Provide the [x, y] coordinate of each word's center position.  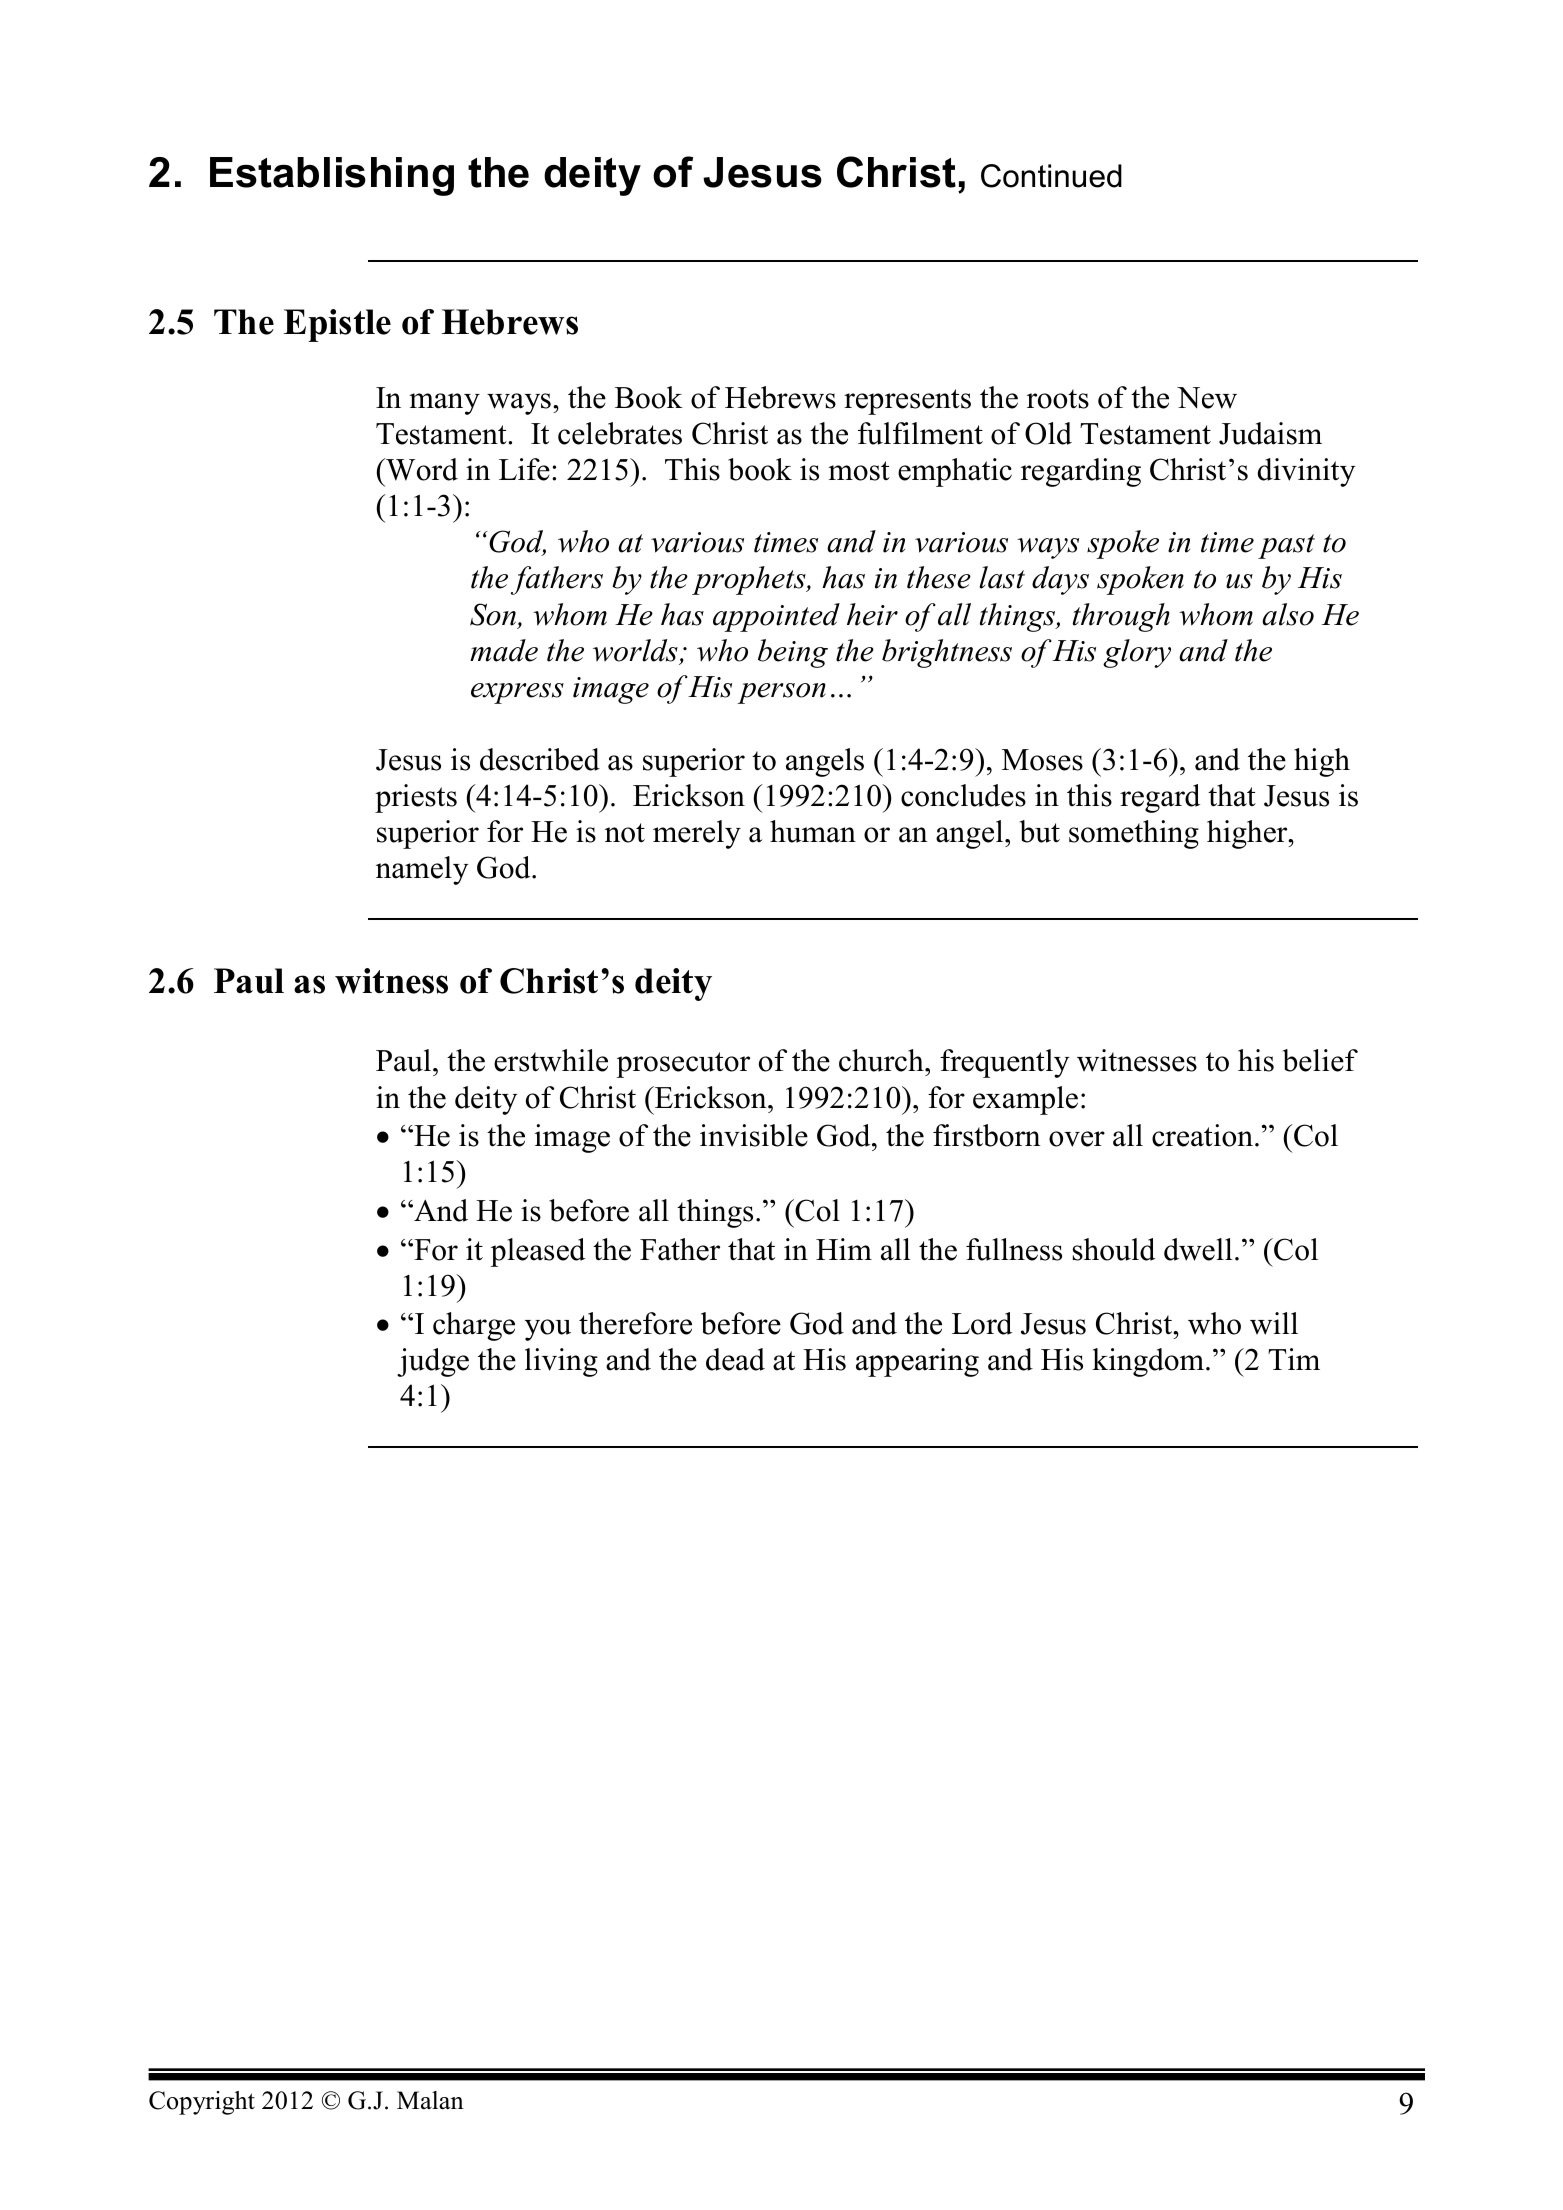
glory [1137, 653]
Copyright [202, 2103]
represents [907, 402]
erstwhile [551, 1060]
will [1274, 1323]
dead [735, 1359]
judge [433, 1362]
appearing [917, 1362]
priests [416, 798]
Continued [1051, 176]
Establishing [332, 176]
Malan [430, 2100]
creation [1202, 1135]
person [781, 693]
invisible [754, 1135]
